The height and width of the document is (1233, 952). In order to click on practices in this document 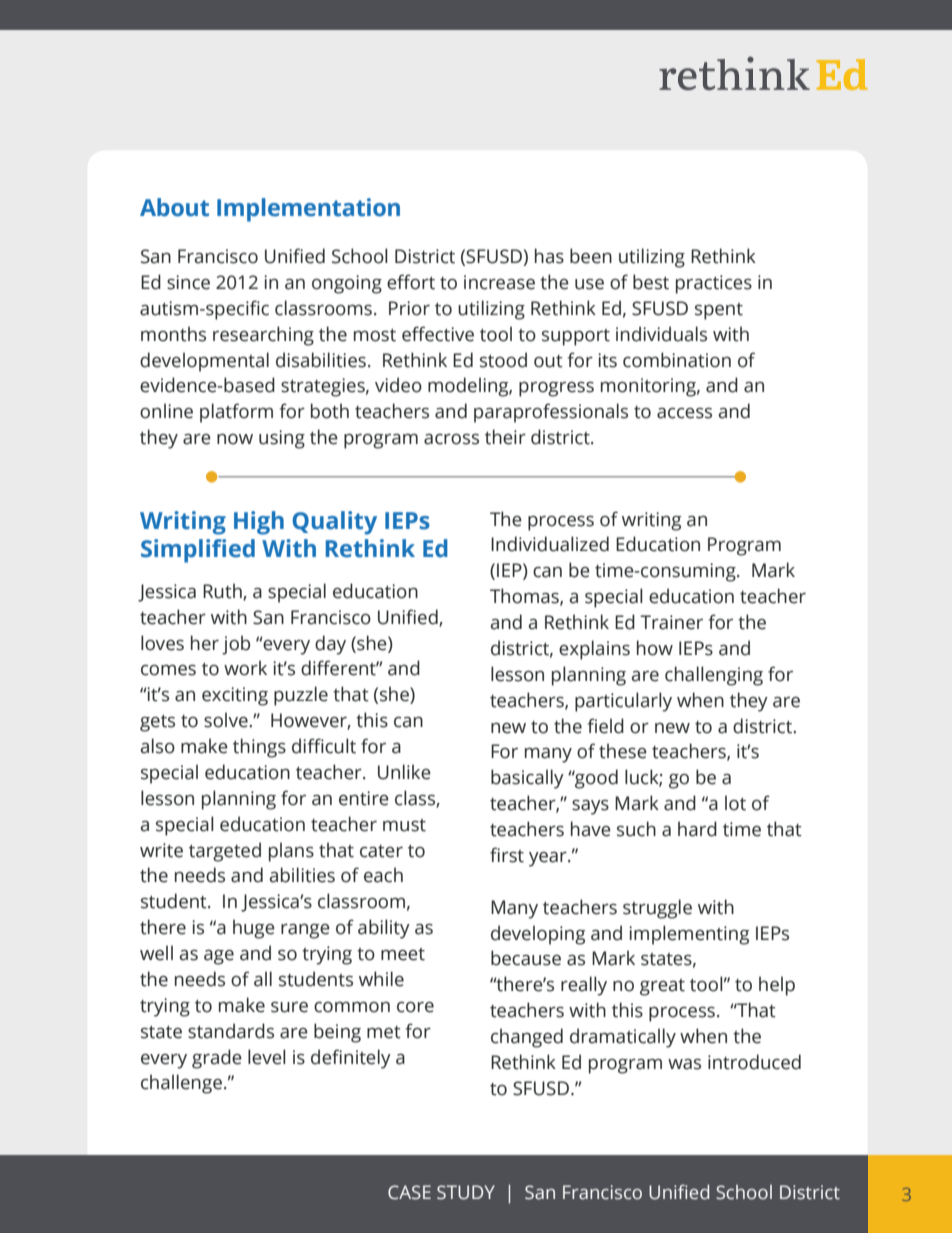, I will do `click(714, 284)`.
